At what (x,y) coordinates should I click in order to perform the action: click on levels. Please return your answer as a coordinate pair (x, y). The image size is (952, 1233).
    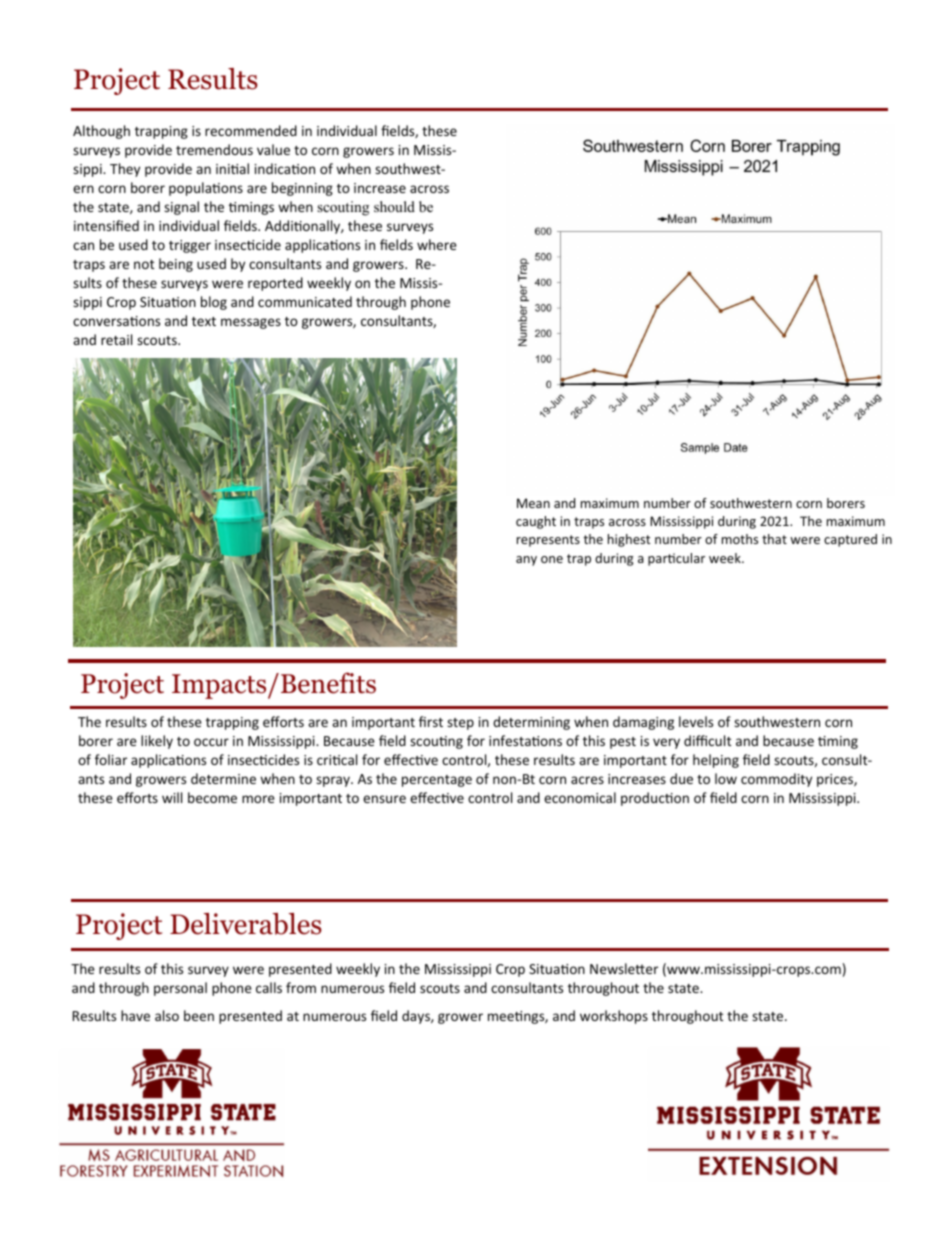
    Looking at the image, I should click on (696, 721).
